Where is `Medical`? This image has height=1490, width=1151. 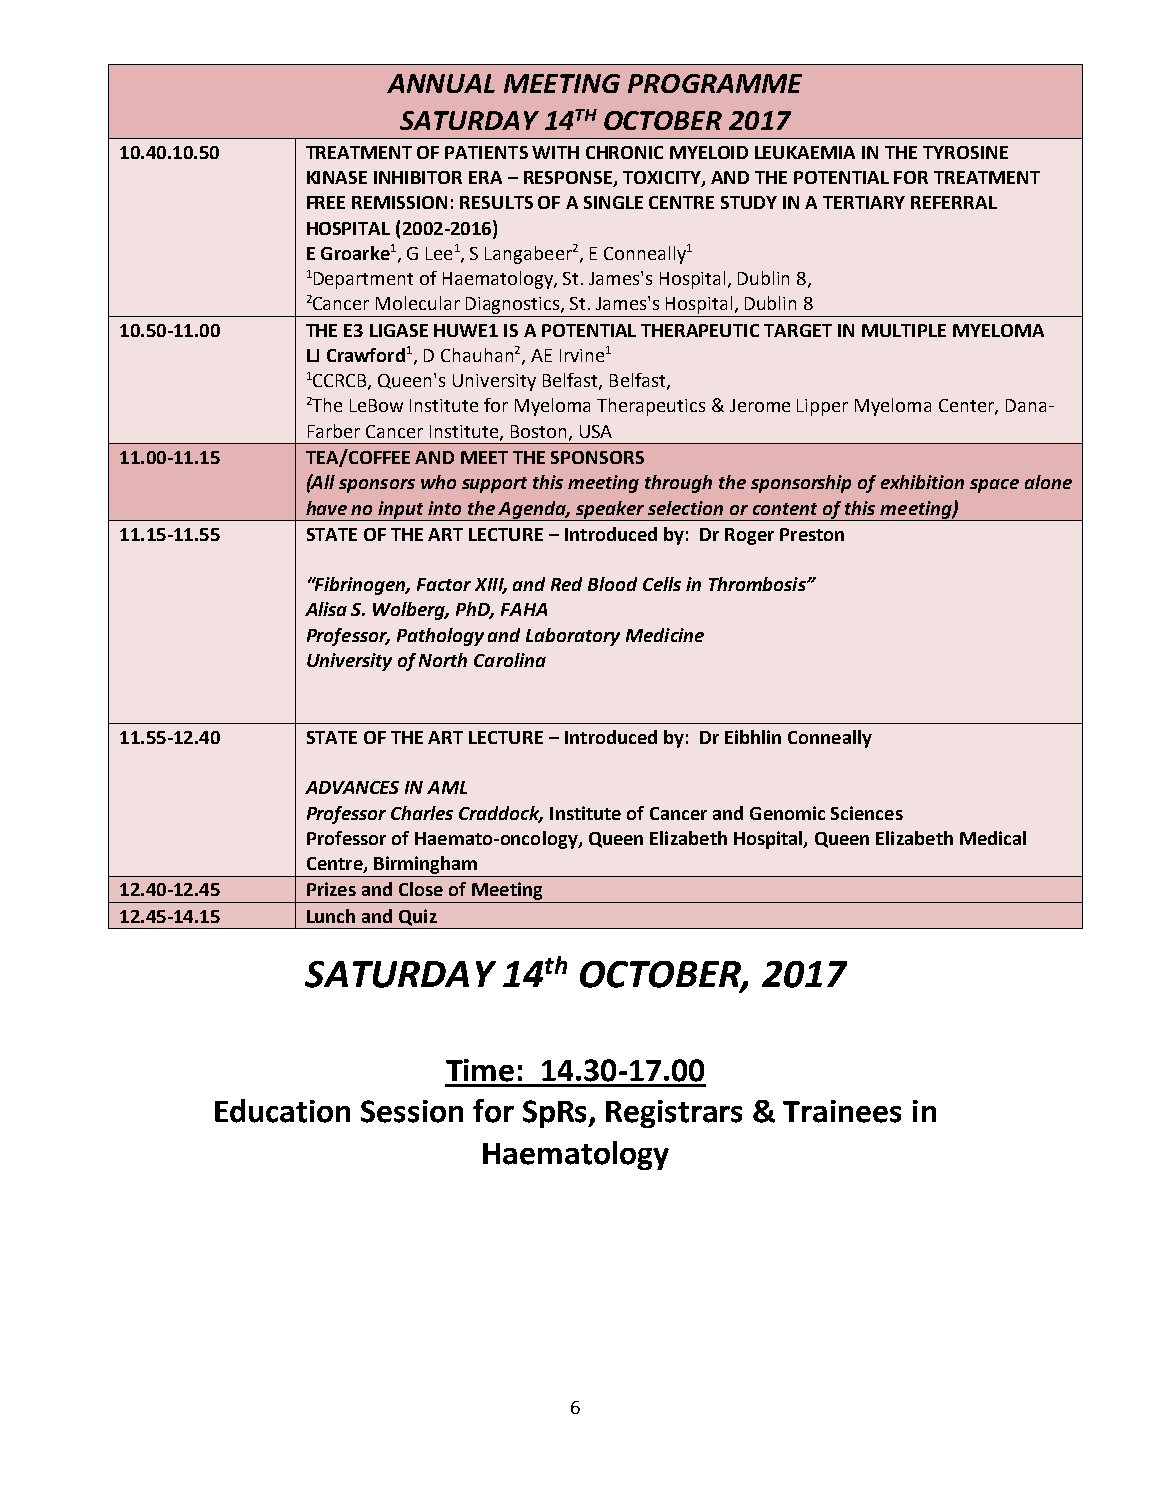
Medical is located at coordinates (993, 838).
